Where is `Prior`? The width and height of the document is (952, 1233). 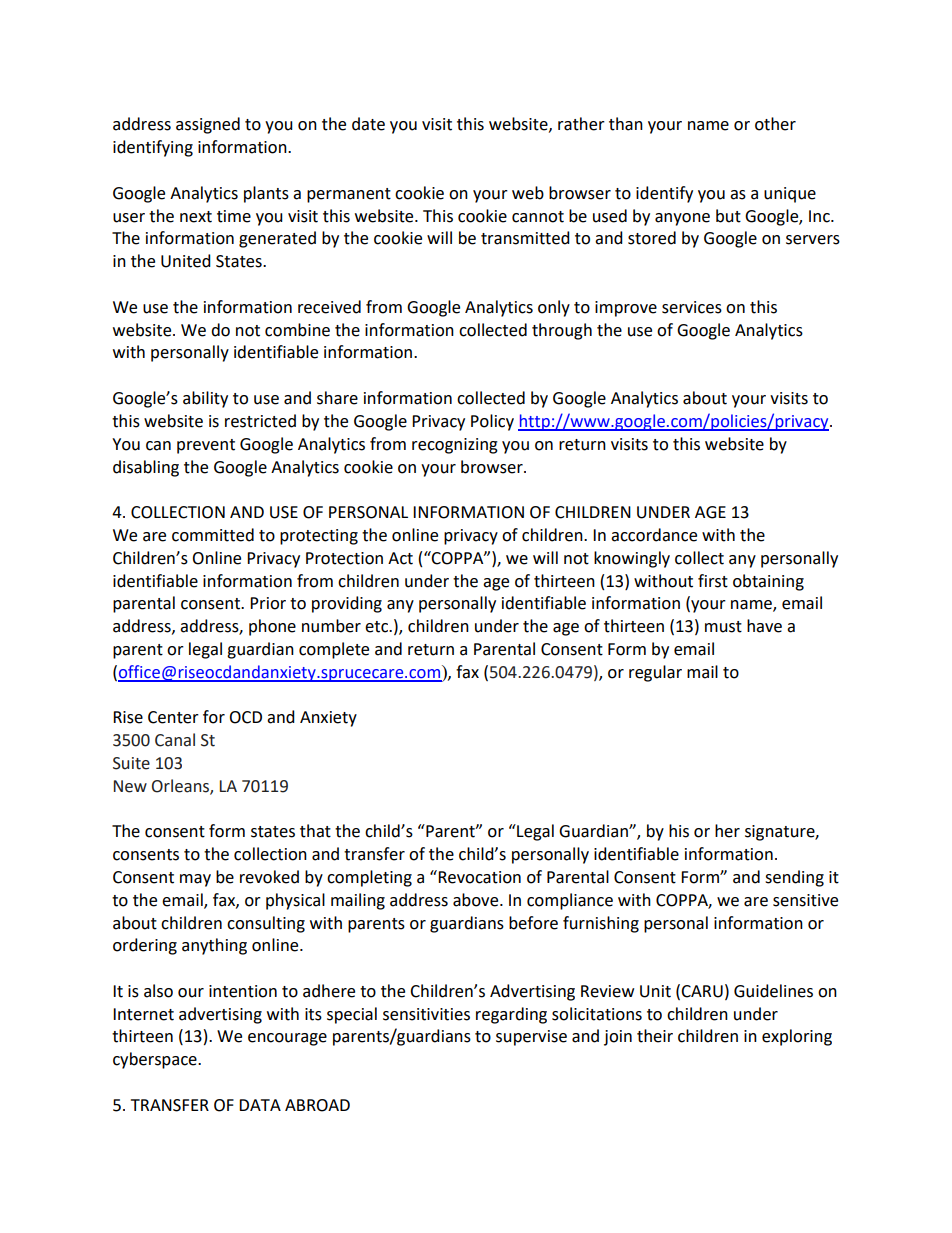 Prior is located at coordinates (268, 603).
